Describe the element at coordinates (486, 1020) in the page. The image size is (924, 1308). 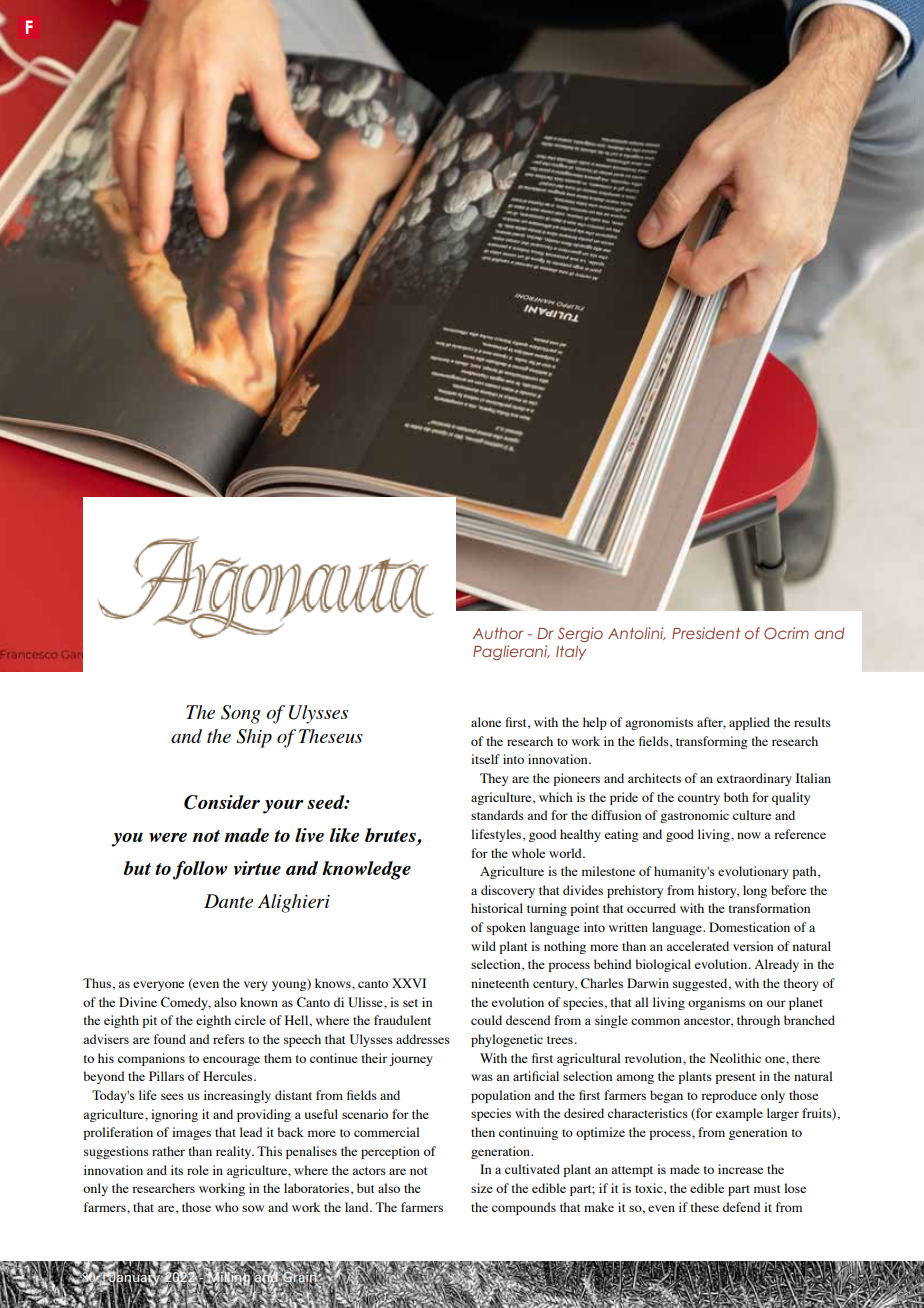
I see `could` at that location.
